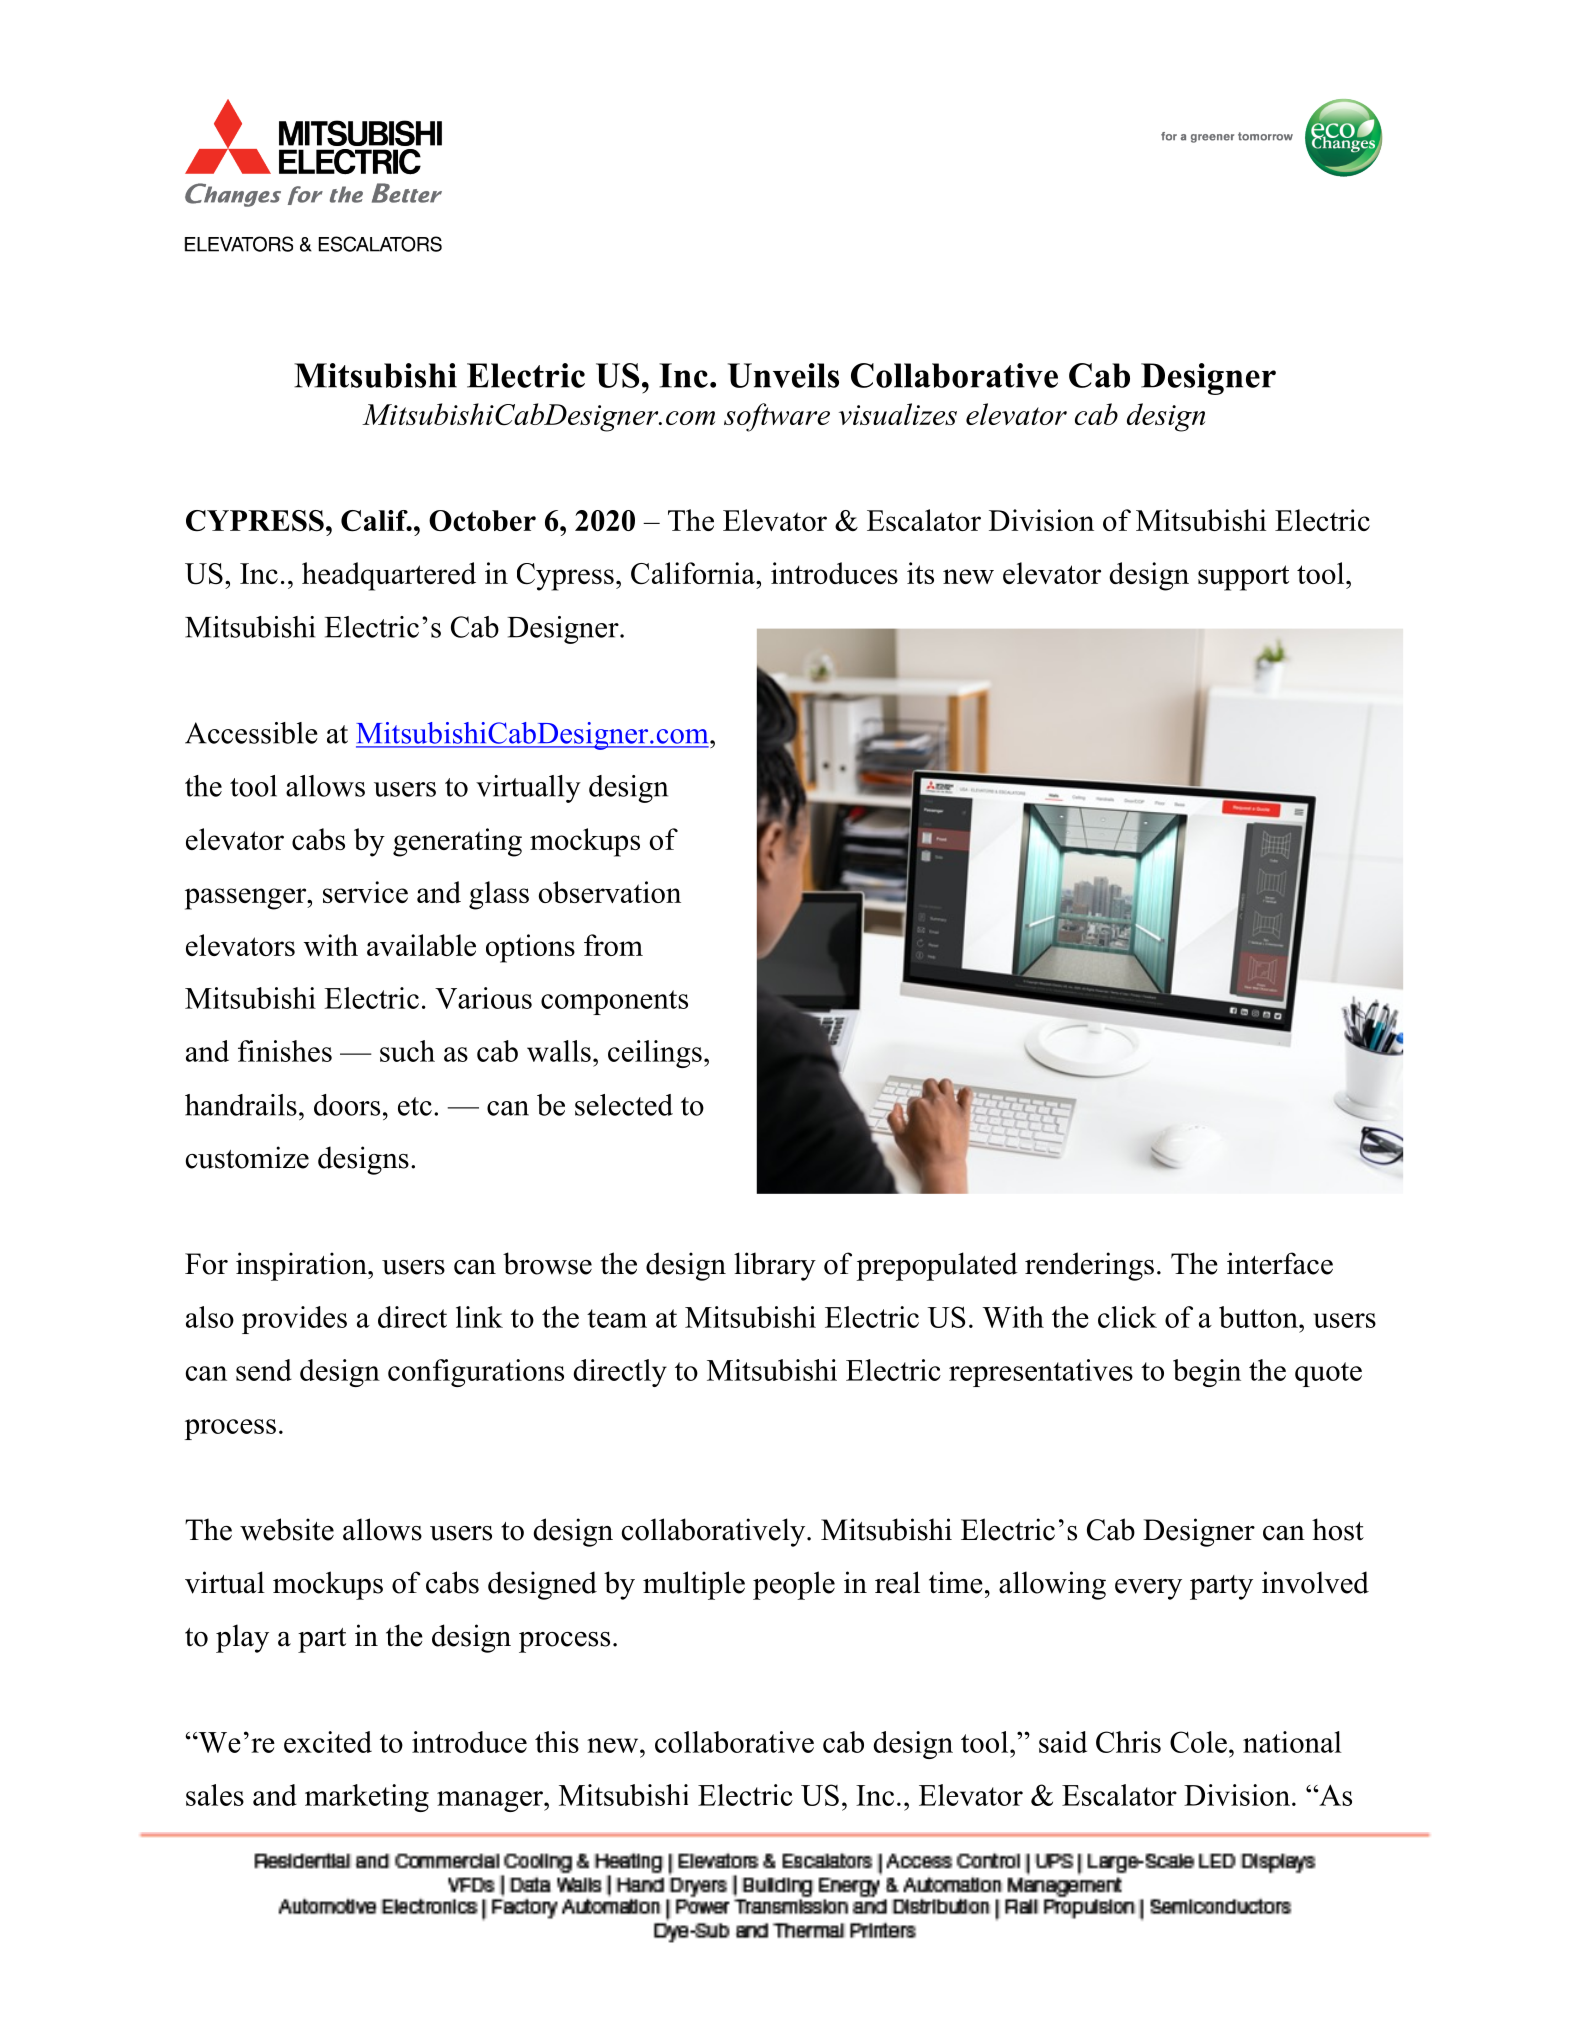 This image has height=2032, width=1570. I want to click on this, so click(557, 1742).
